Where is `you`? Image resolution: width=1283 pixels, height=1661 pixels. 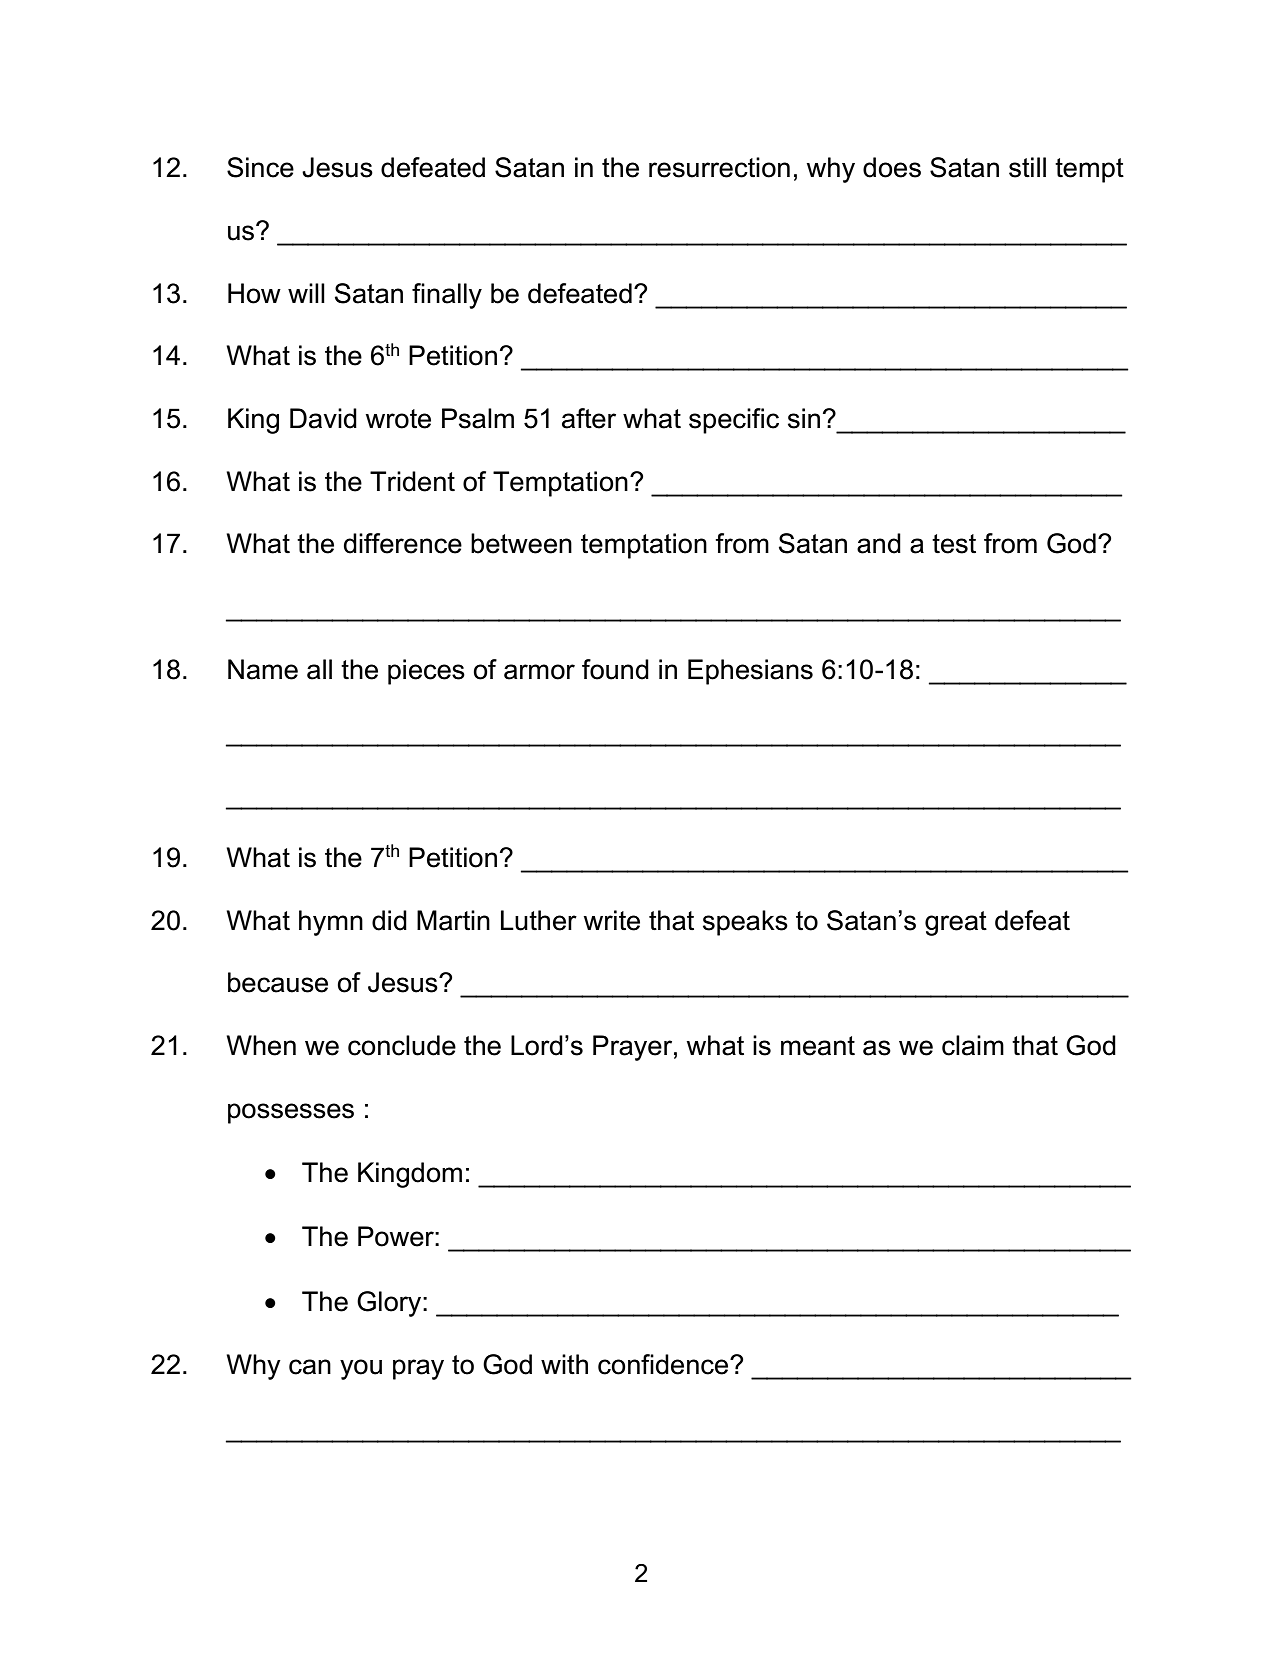 you is located at coordinates (361, 1369).
